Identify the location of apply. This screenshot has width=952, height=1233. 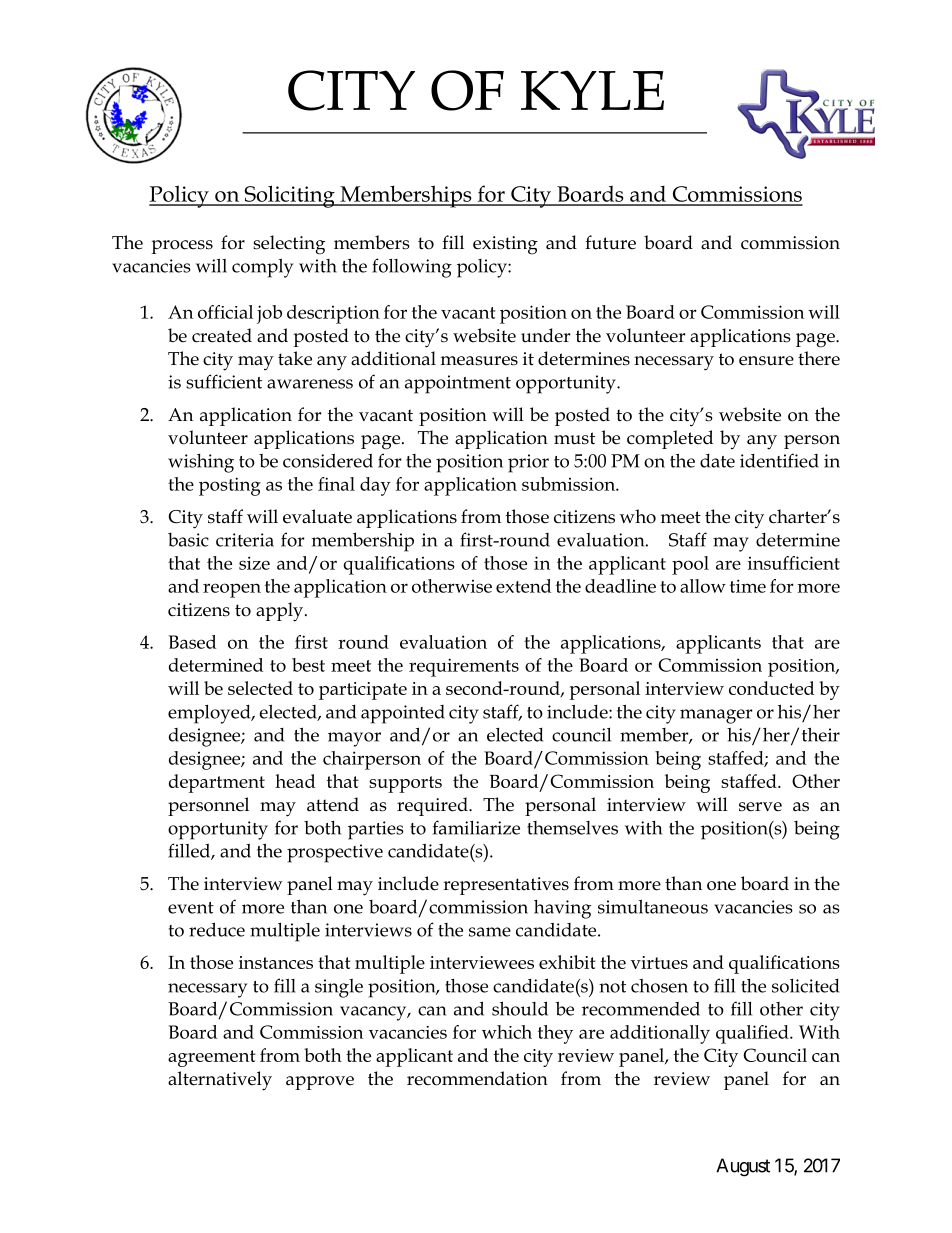
(281, 612).
